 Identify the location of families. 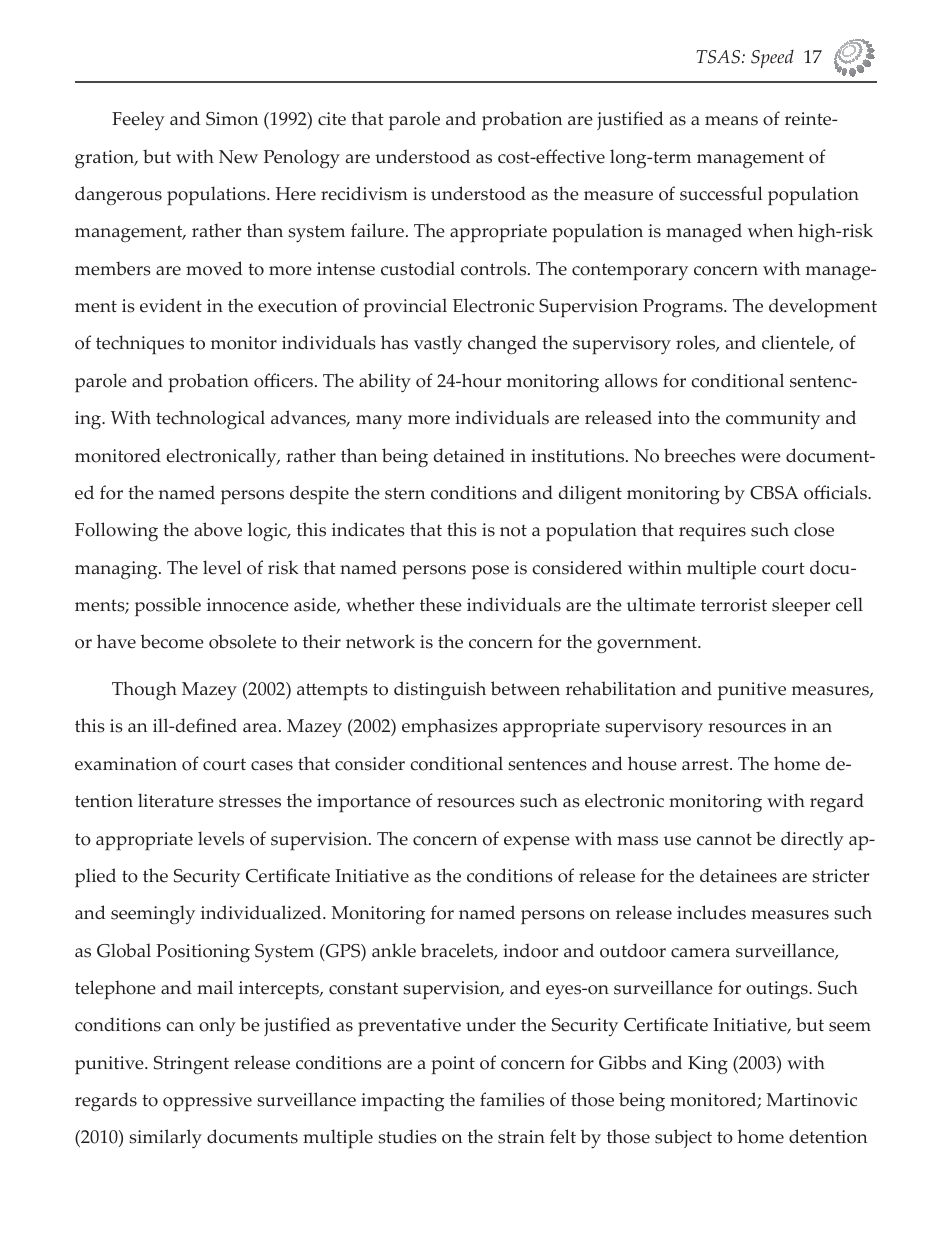
(512, 1099).
